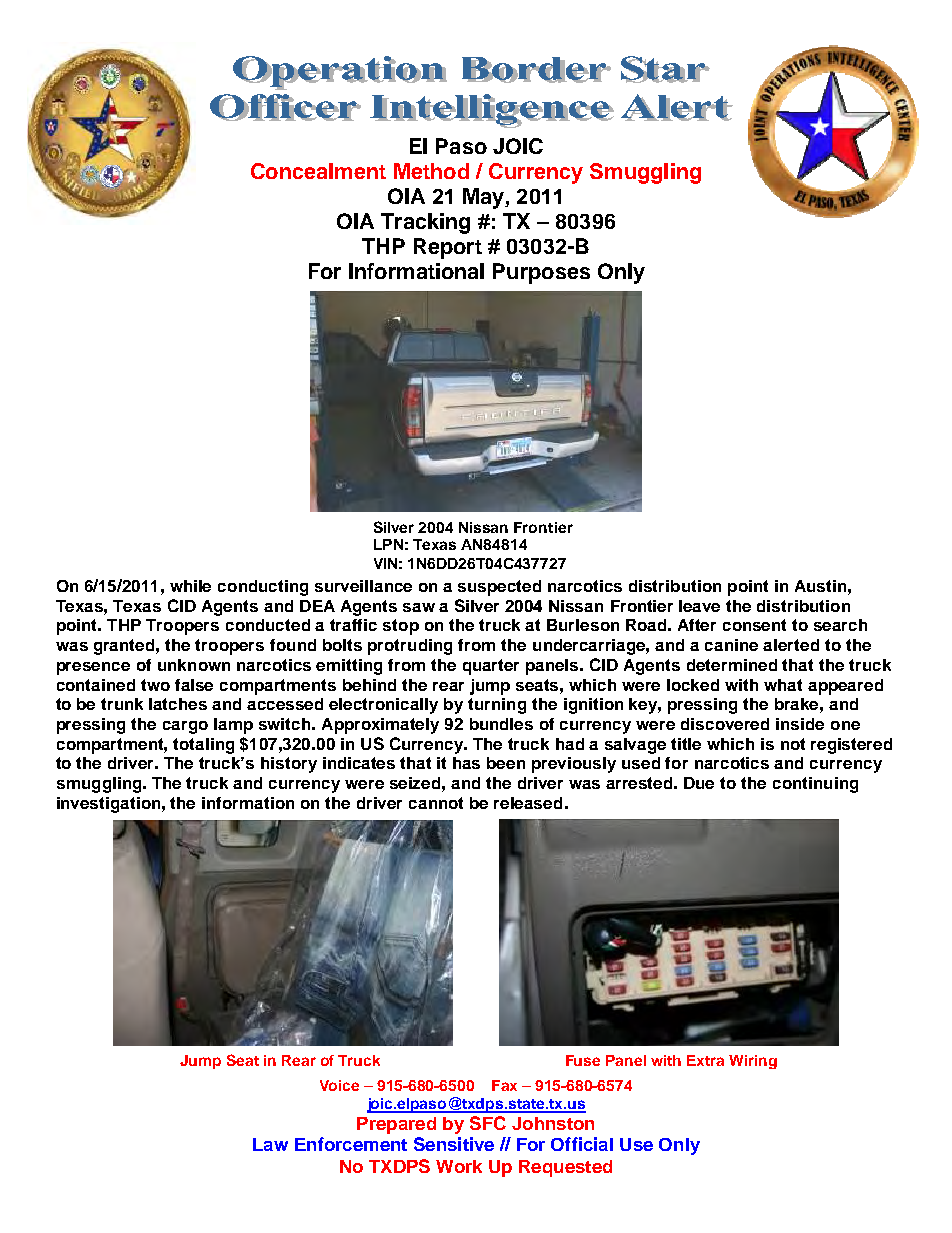  What do you see at coordinates (491, 667) in the screenshot?
I see `quarter` at bounding box center [491, 667].
